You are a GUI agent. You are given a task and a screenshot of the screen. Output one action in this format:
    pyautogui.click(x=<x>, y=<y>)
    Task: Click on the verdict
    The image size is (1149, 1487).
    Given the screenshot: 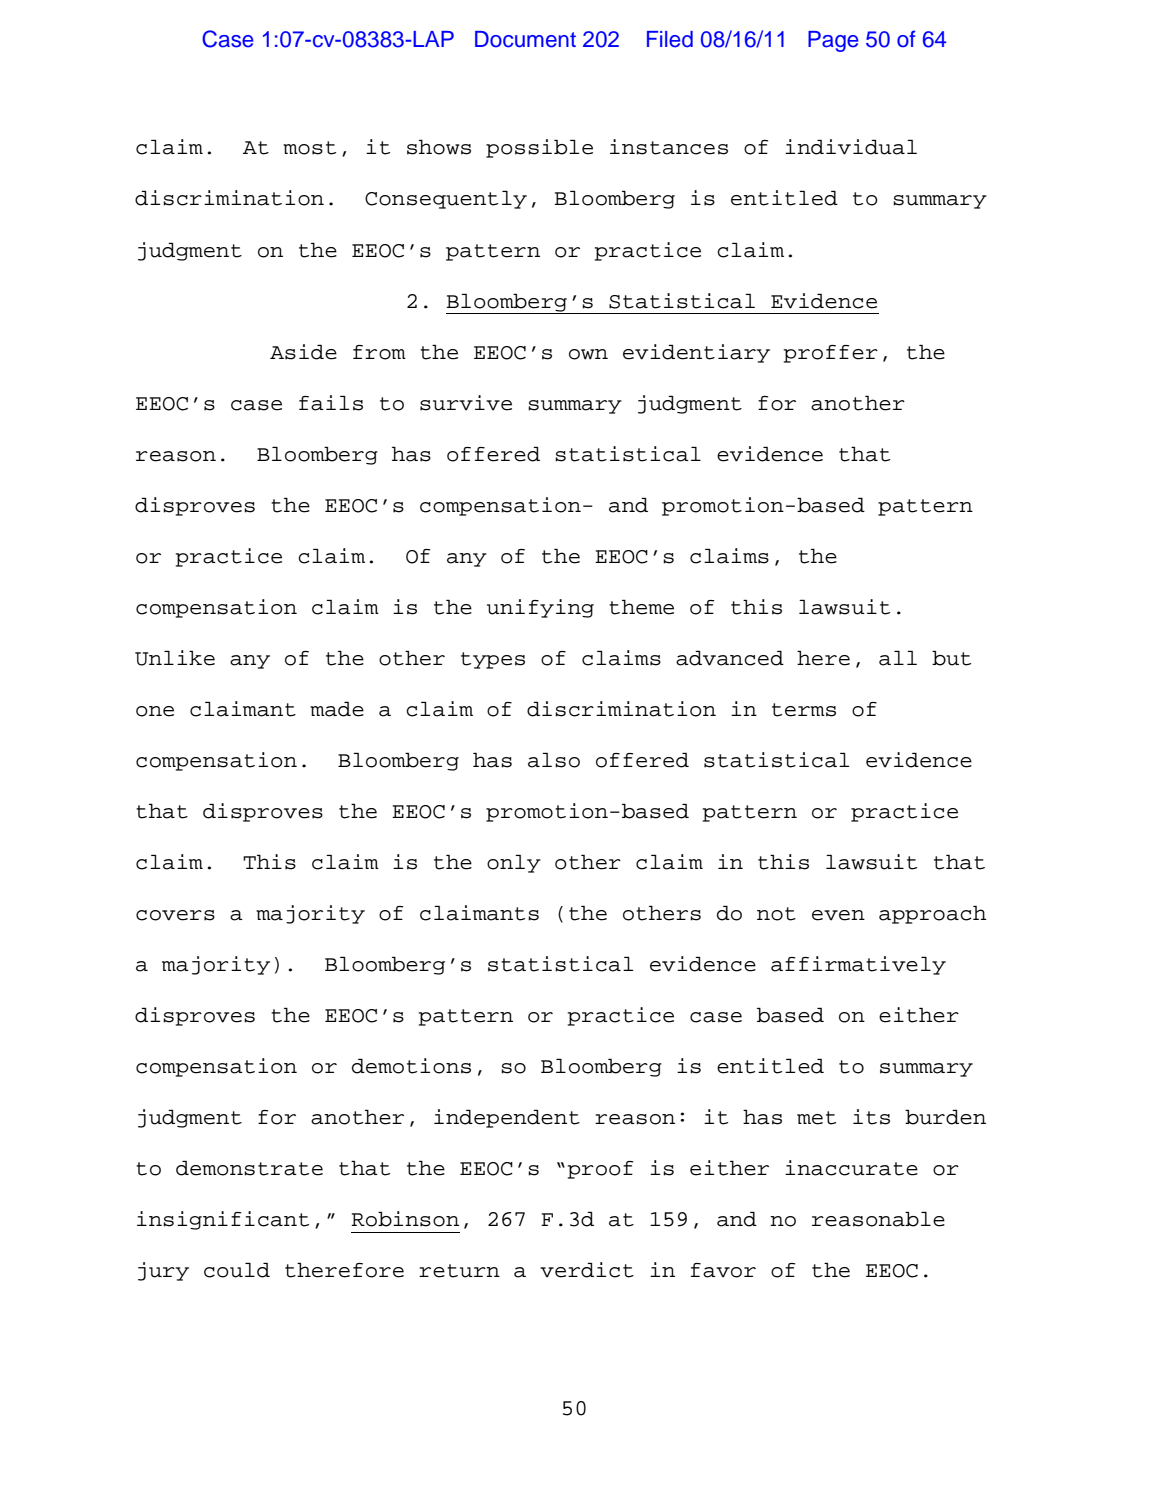 What is the action you would take?
    pyautogui.click(x=587, y=1270)
